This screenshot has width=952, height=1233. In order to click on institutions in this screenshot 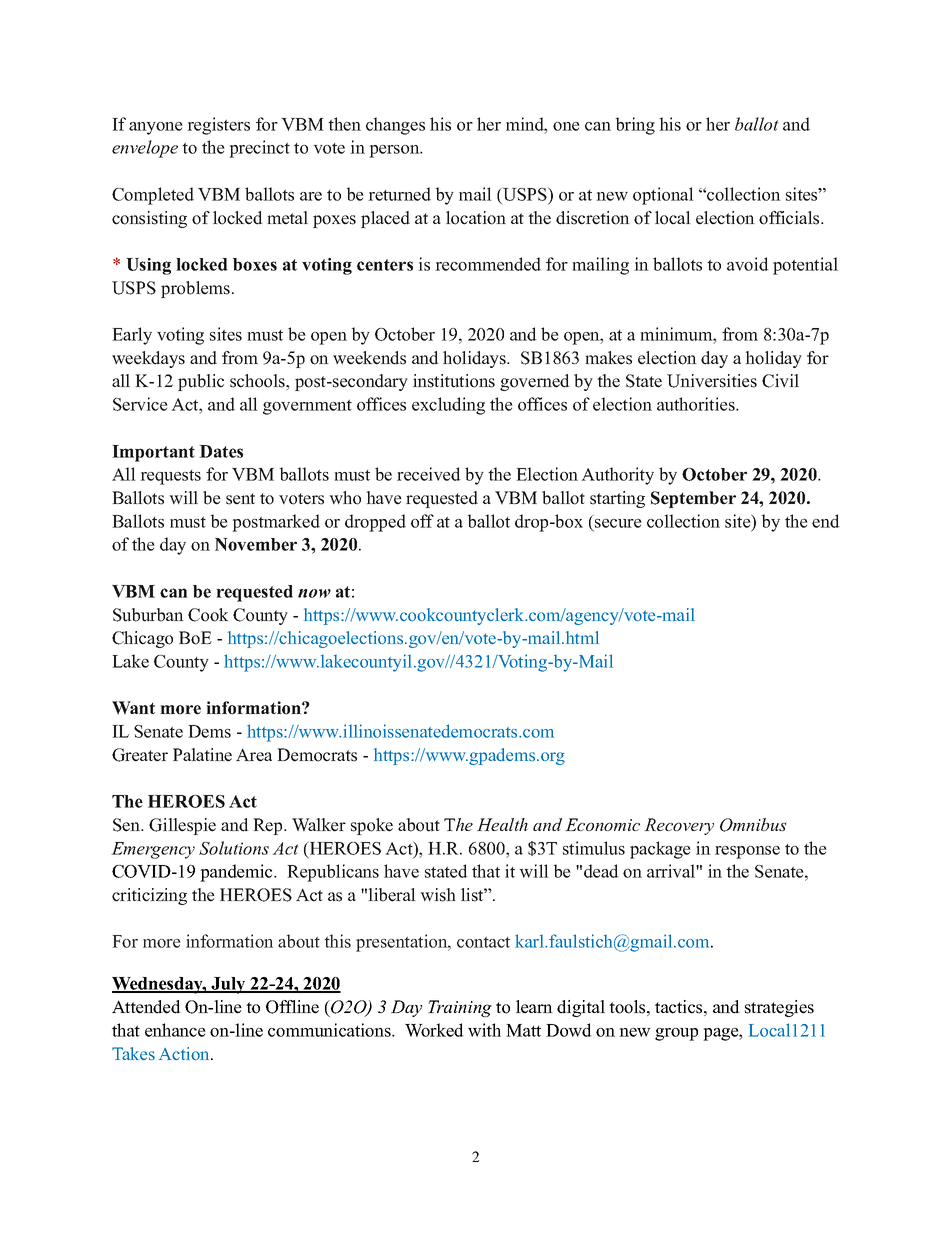, I will do `click(454, 381)`.
